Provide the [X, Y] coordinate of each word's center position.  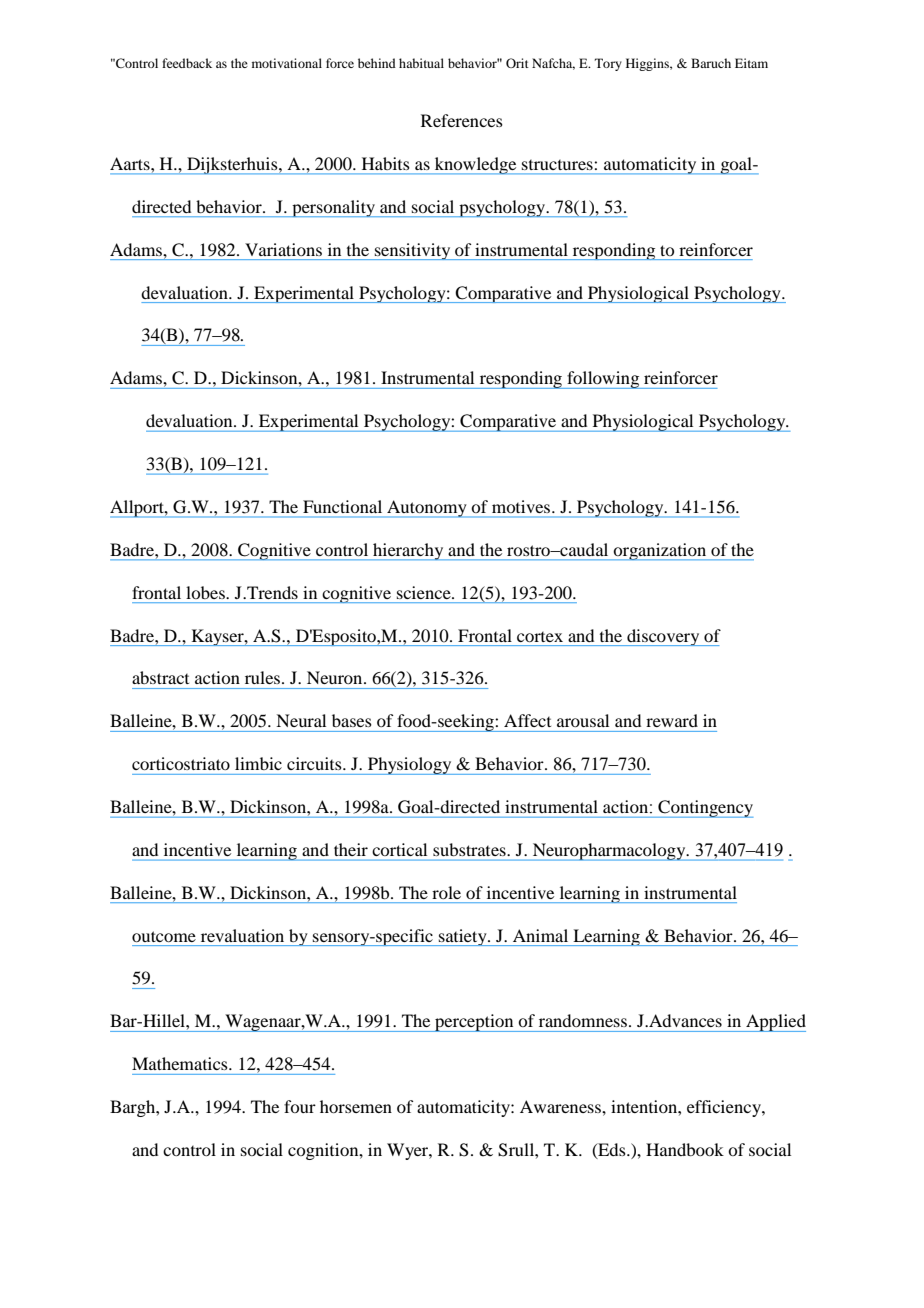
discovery [663, 637]
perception [474, 1023]
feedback [187, 63]
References [462, 120]
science [425, 592]
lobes [206, 592]
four [300, 1106]
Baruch [711, 63]
